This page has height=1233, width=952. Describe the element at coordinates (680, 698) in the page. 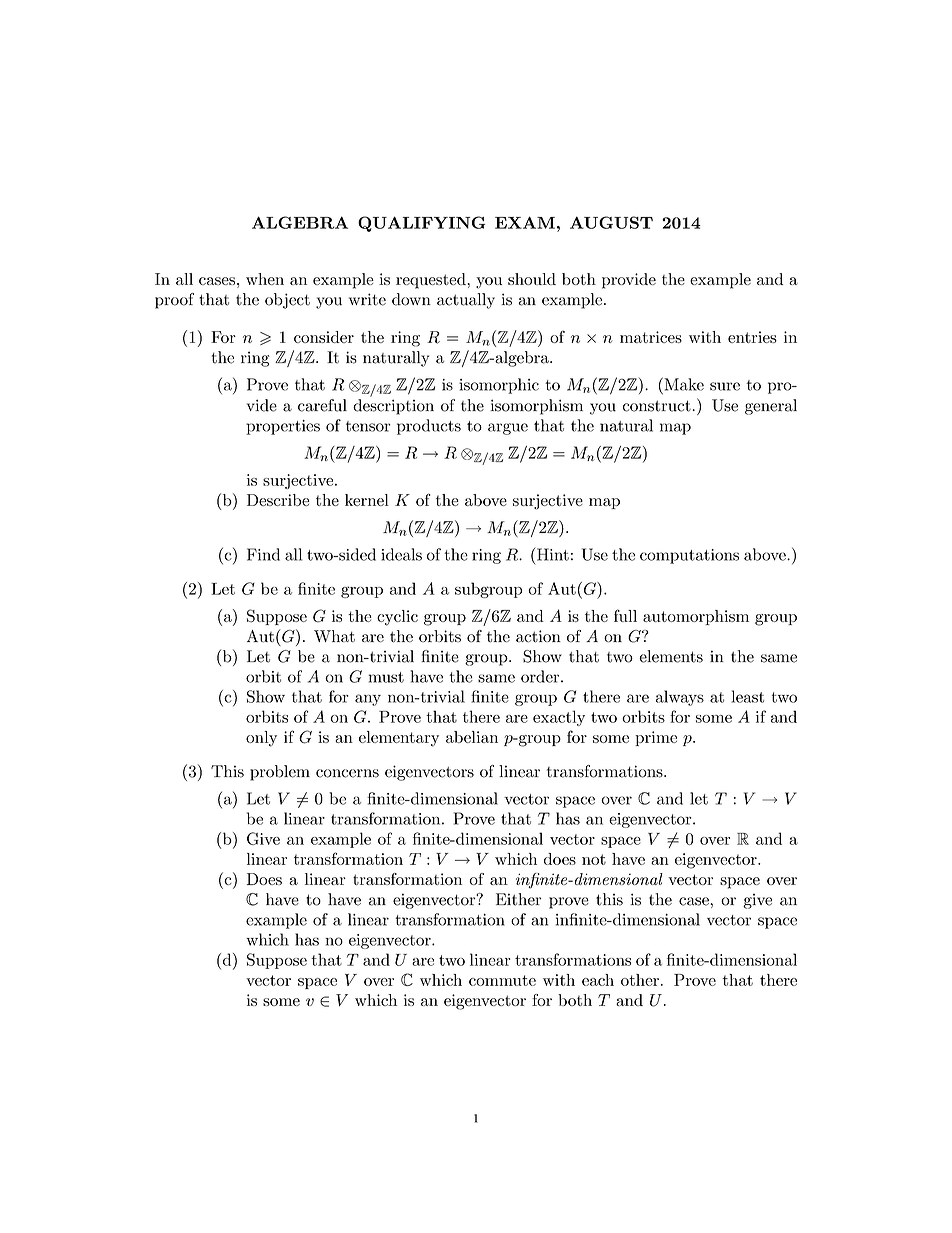

I see `always` at that location.
